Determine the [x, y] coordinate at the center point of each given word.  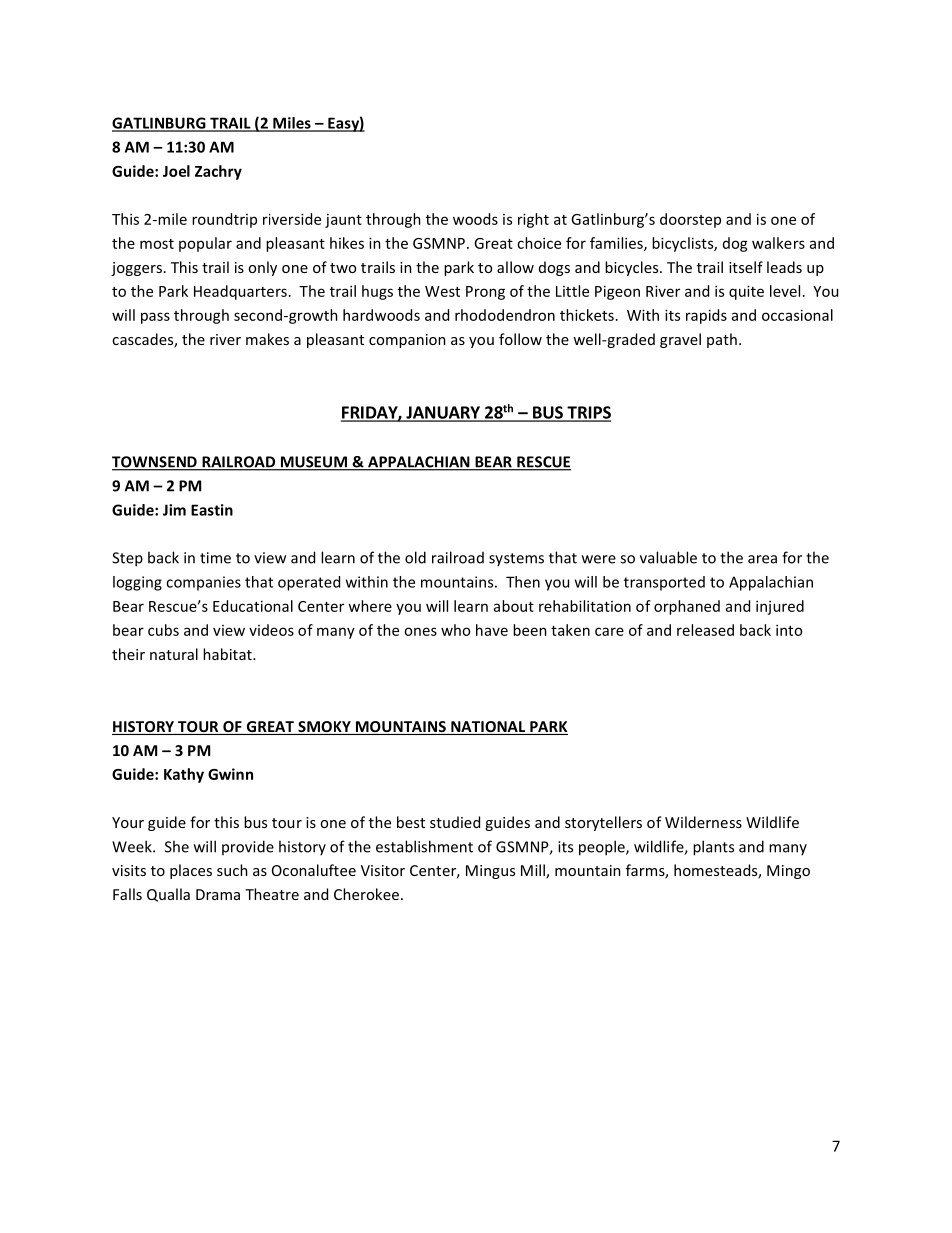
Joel [176, 171]
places [191, 871]
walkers [778, 243]
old [415, 557]
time [215, 558]
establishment [424, 846]
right [533, 220]
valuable [668, 557]
